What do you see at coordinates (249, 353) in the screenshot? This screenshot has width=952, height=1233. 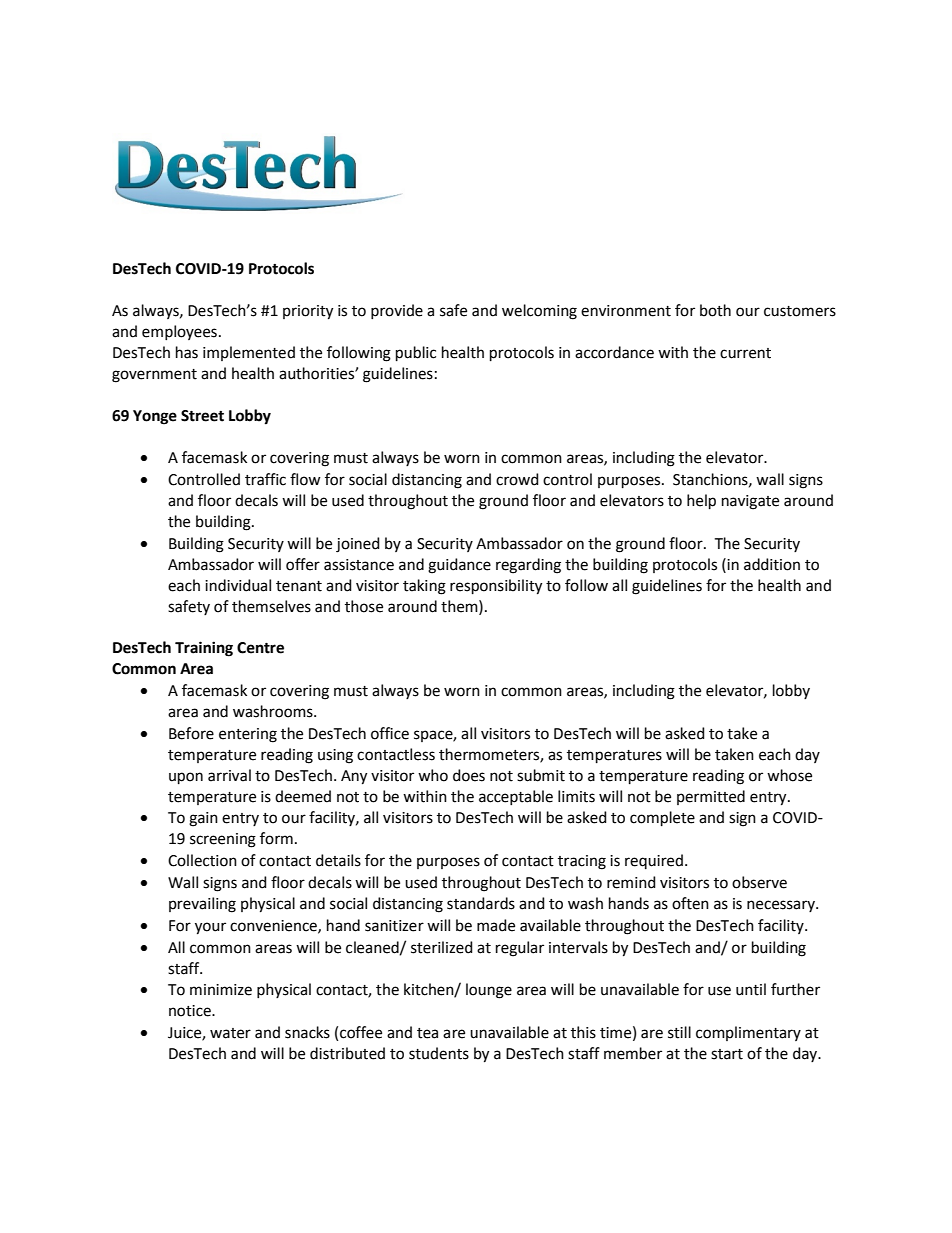 I see `implemented` at bounding box center [249, 353].
